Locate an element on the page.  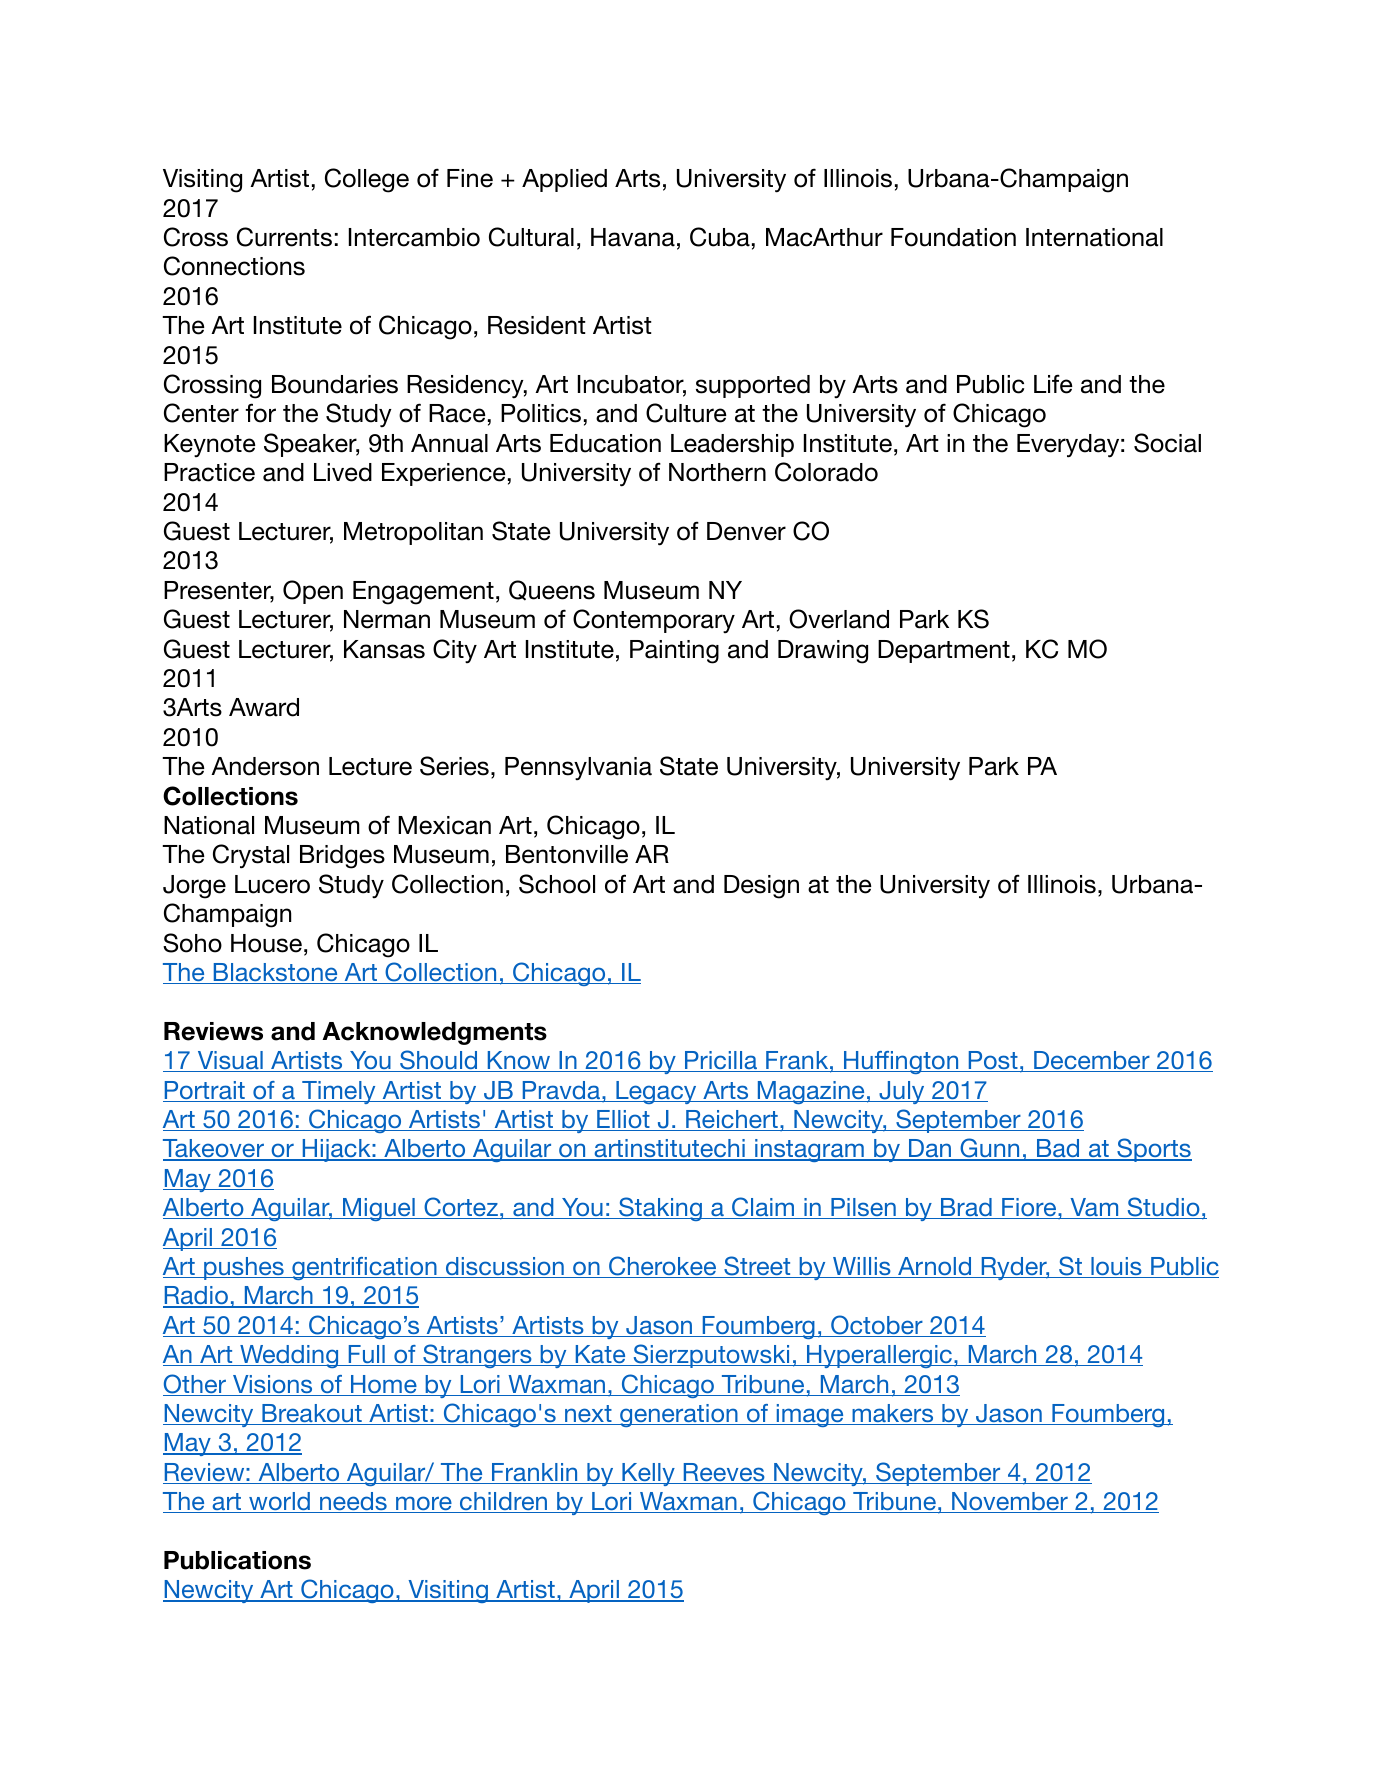
Timely is located at coordinates (339, 1092).
